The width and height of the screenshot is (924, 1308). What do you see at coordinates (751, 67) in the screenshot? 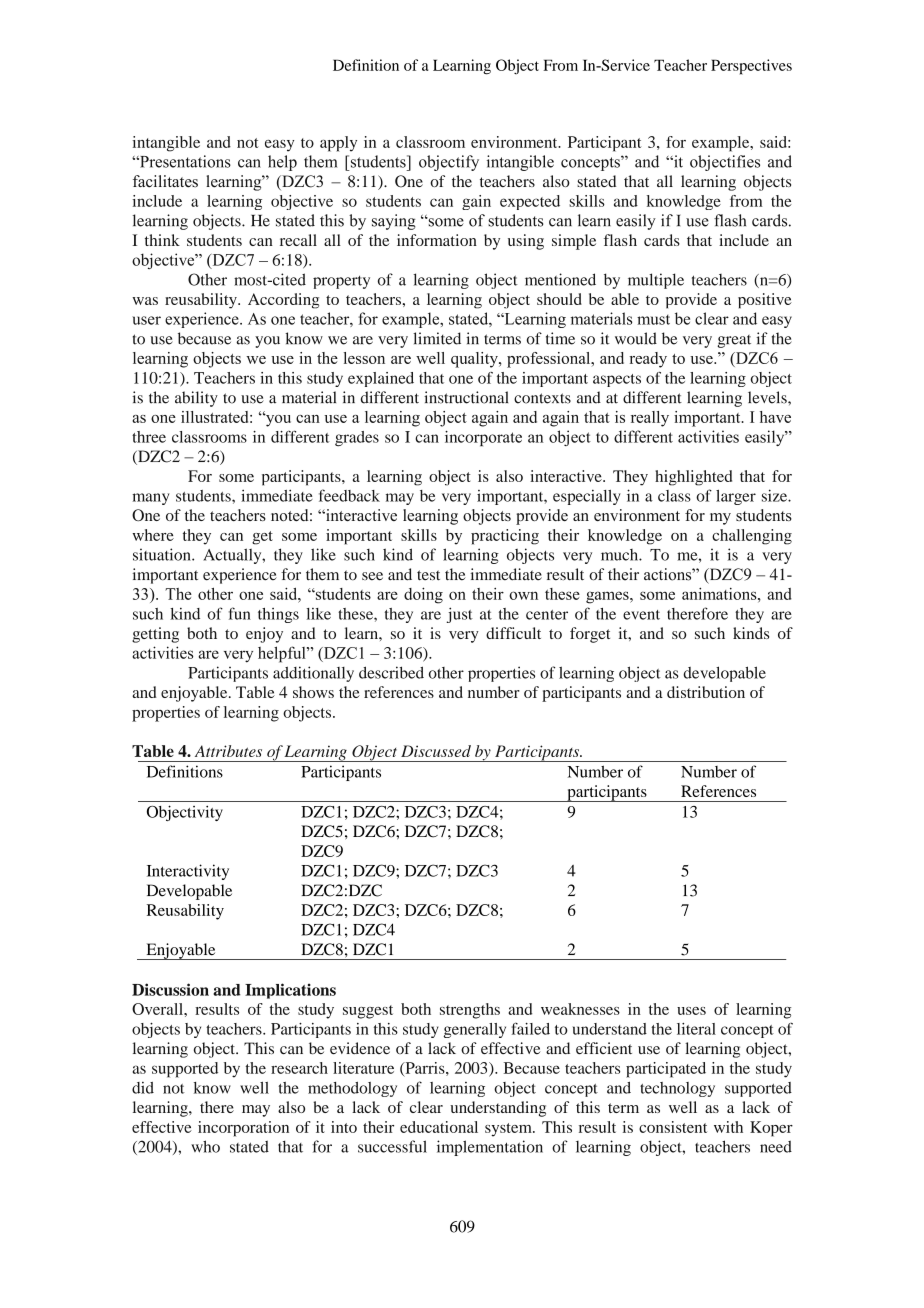
I see `Perspectives` at bounding box center [751, 67].
